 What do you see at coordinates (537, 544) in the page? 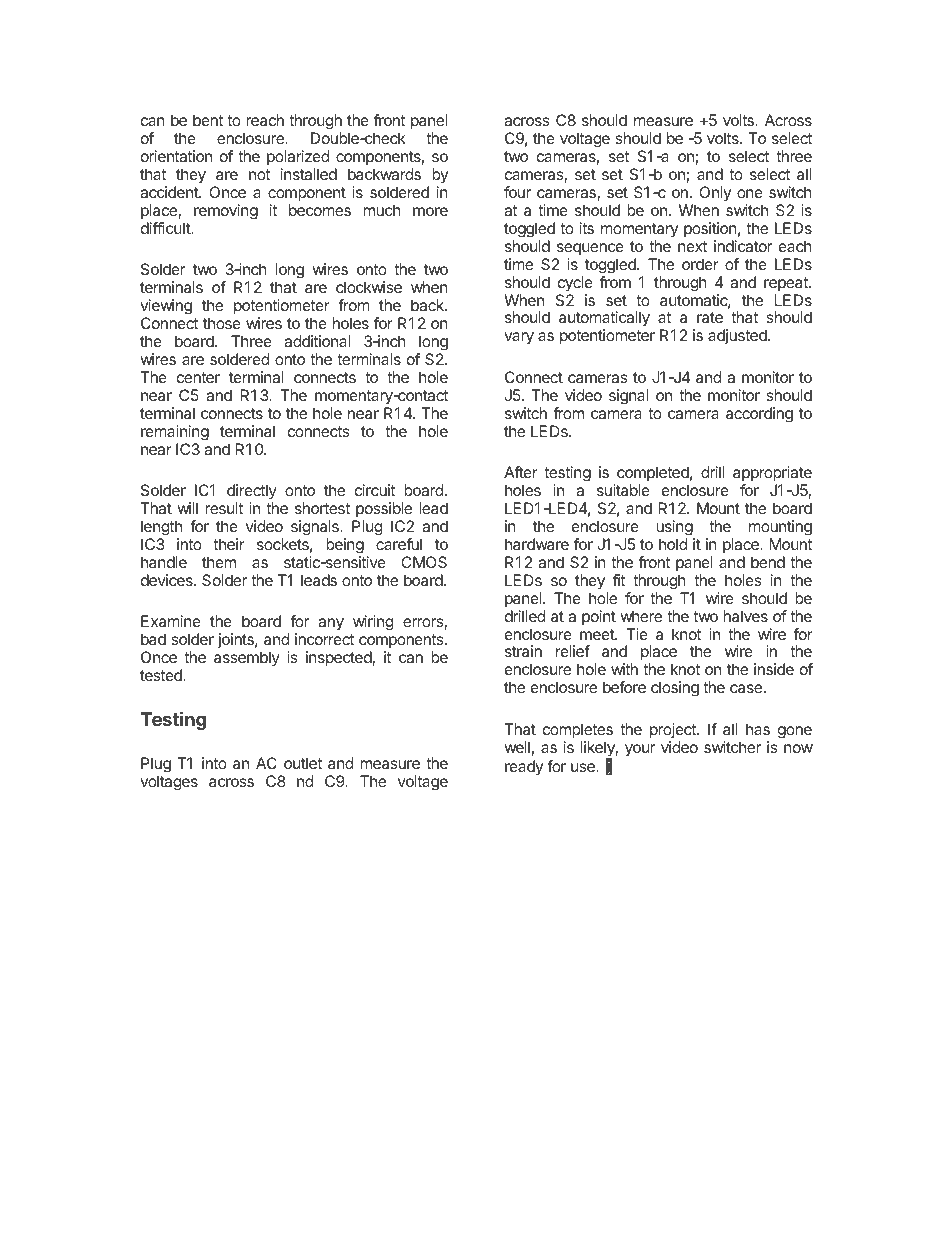
I see `hardware` at bounding box center [537, 544].
